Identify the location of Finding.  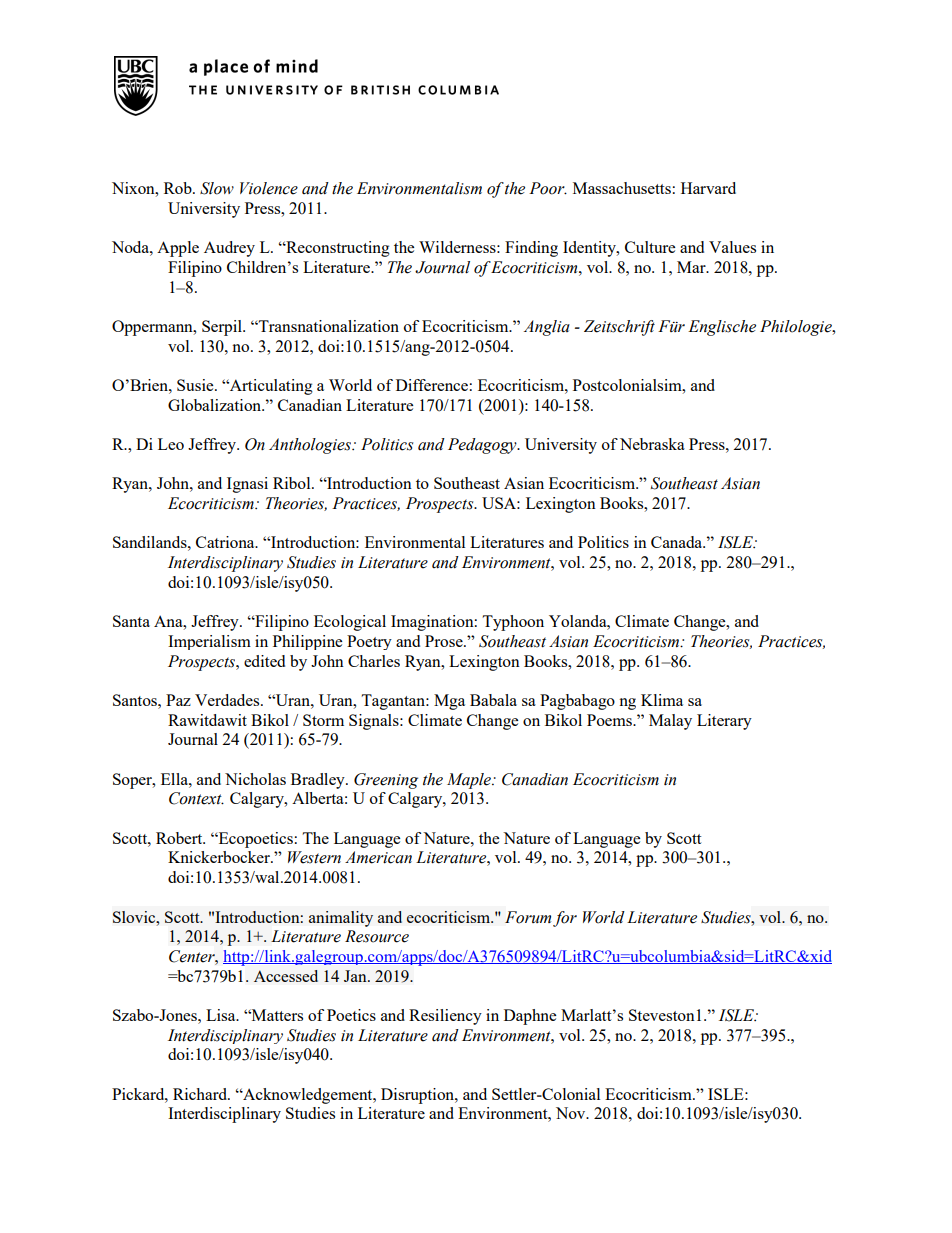
(531, 249).
